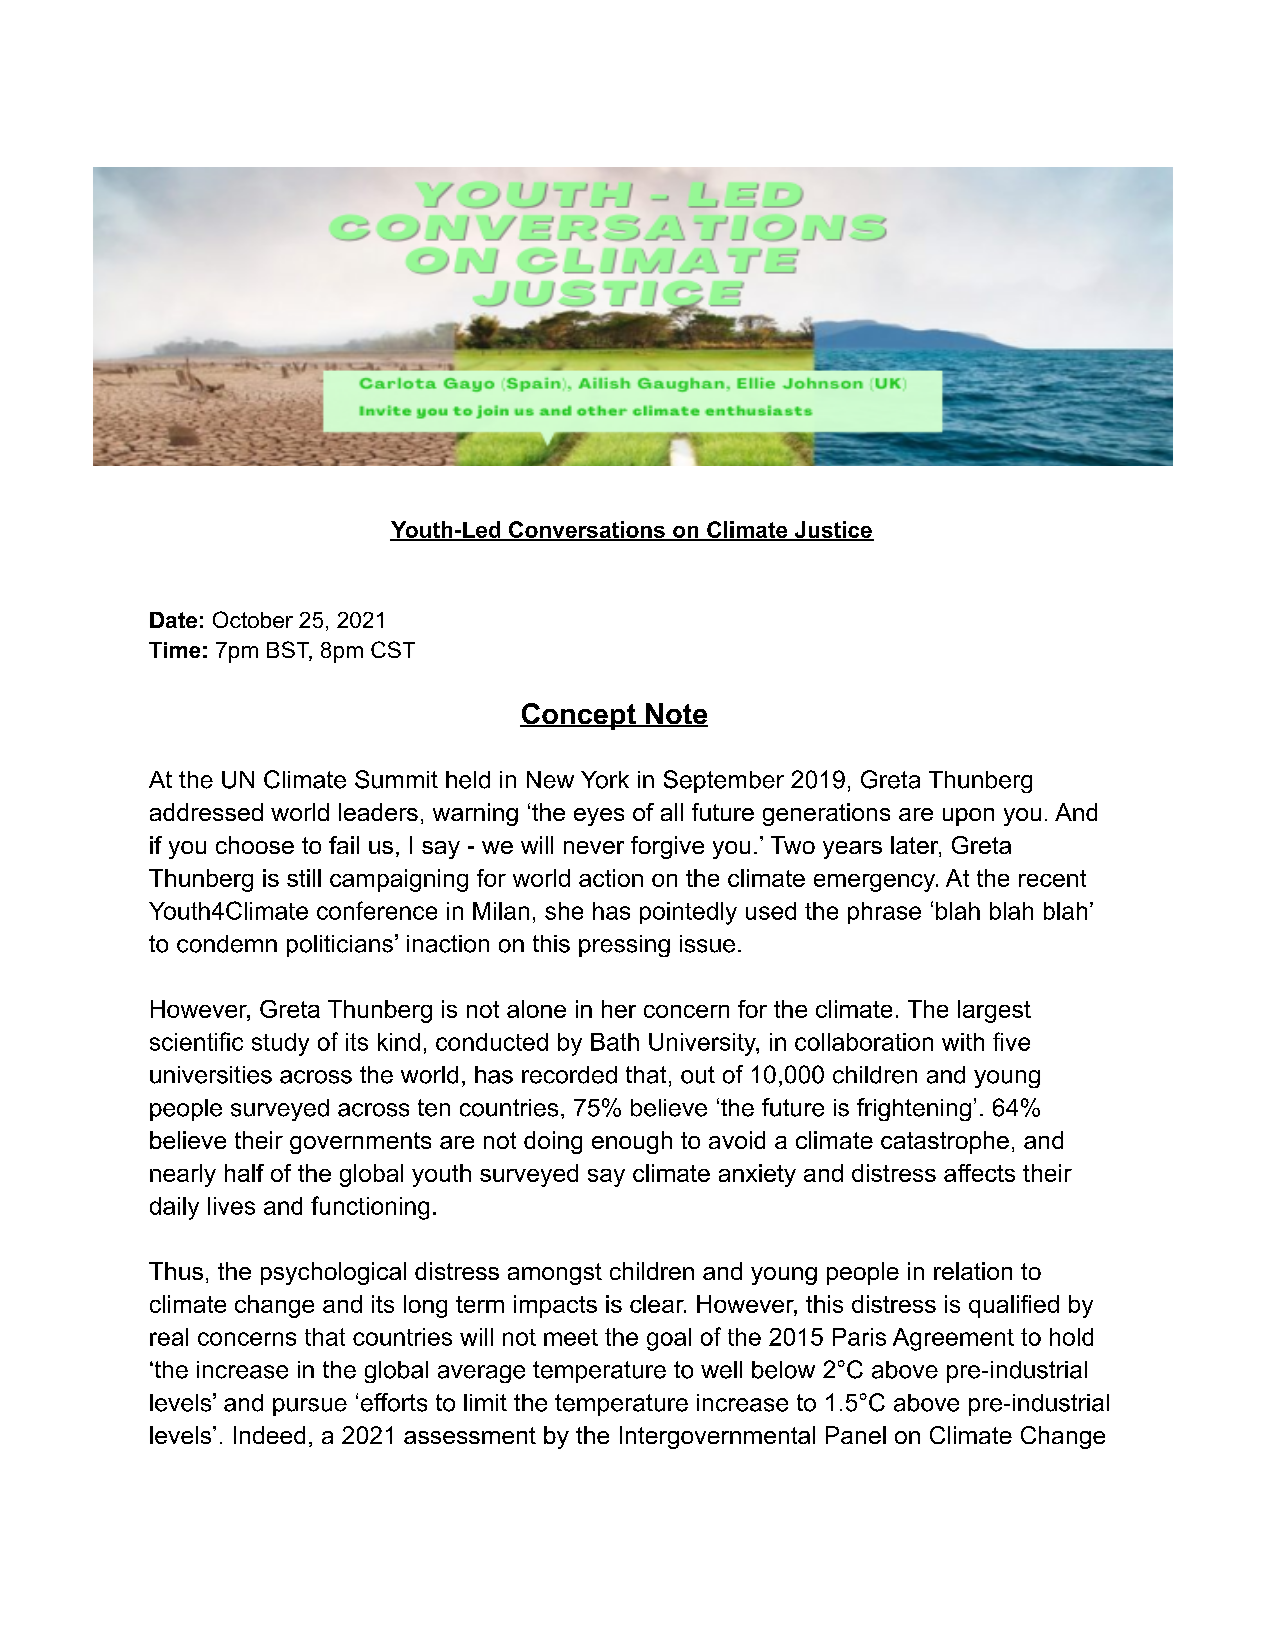 This document has width=1264, height=1636. I want to click on pursue, so click(310, 1407).
